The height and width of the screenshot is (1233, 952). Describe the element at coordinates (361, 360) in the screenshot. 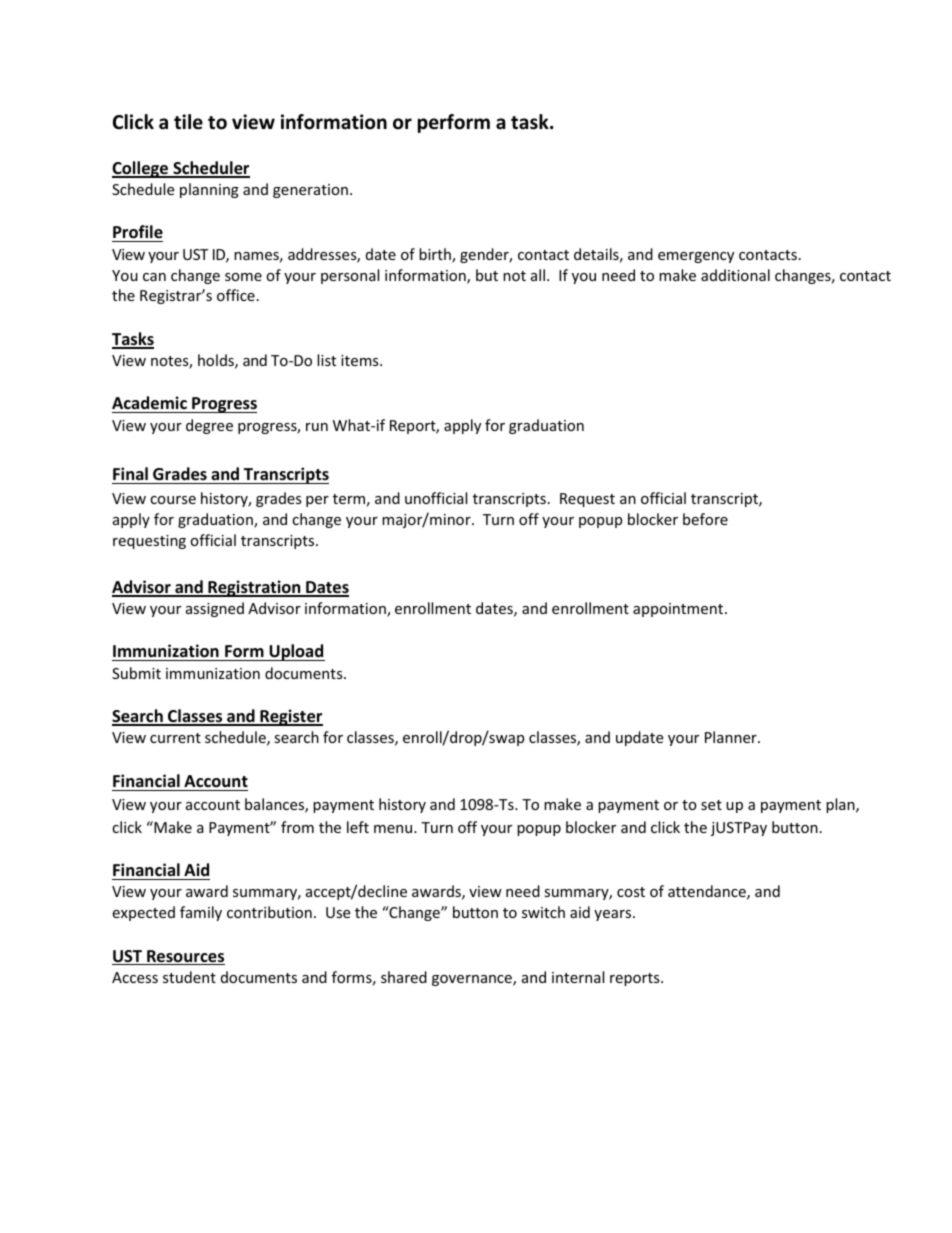

I see `items` at that location.
